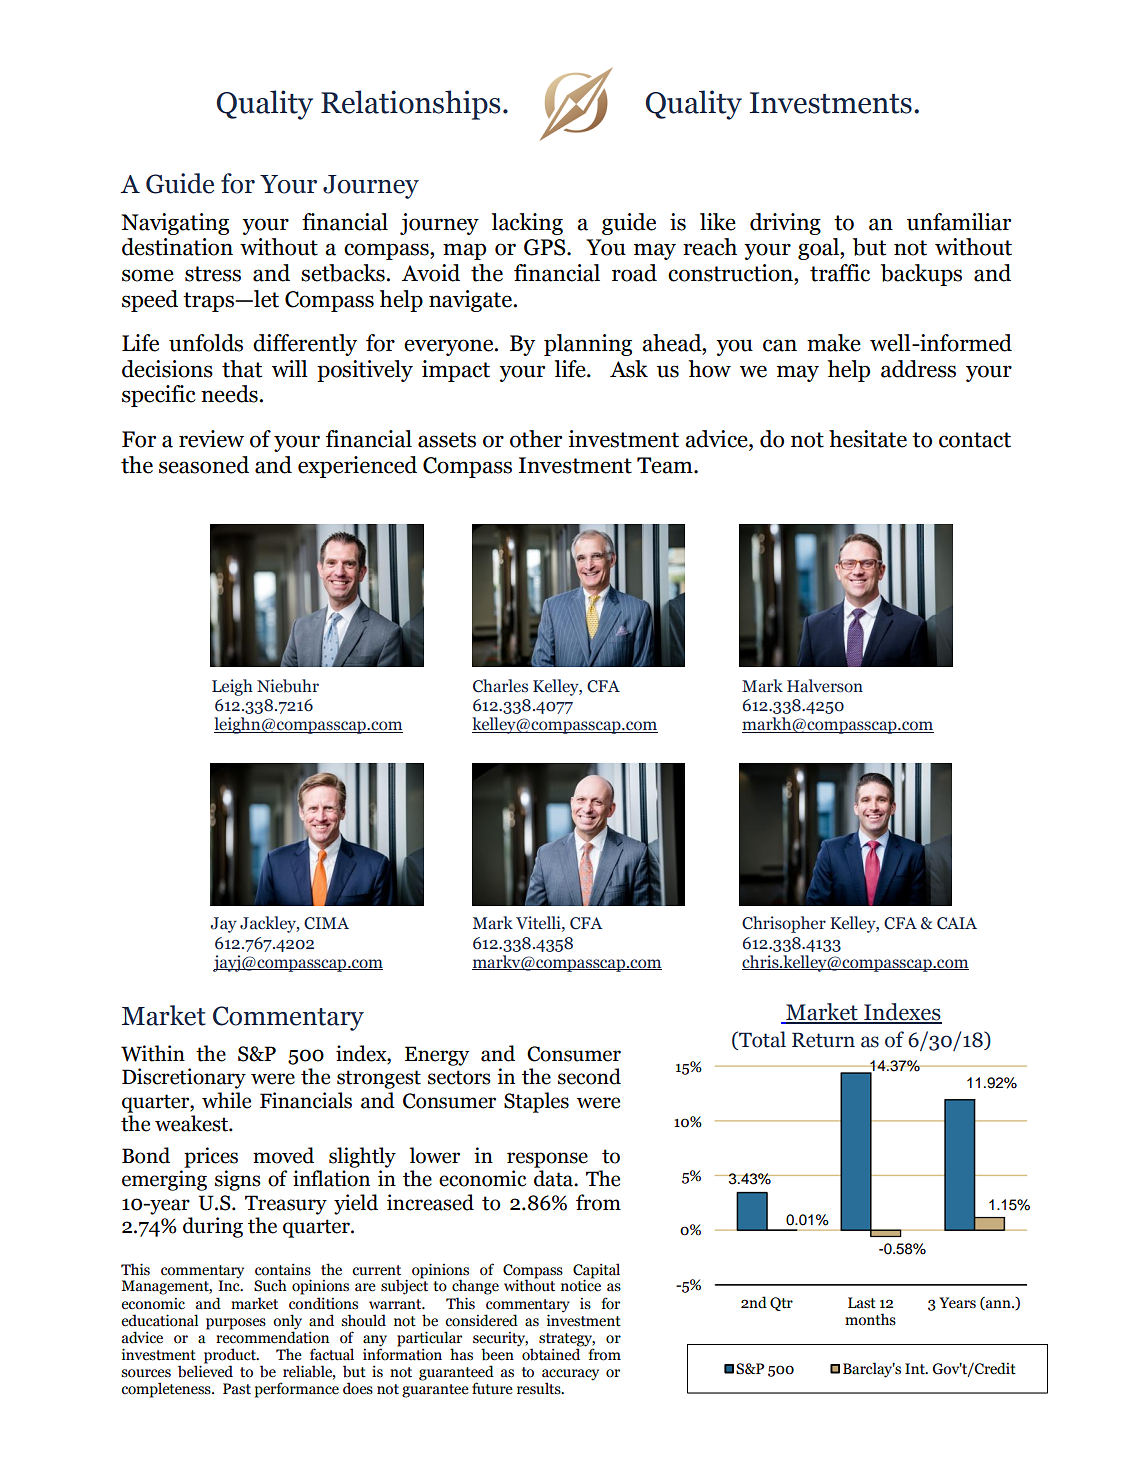 Image resolution: width=1147 pixels, height=1484 pixels. Describe the element at coordinates (589, 1076) in the page. I see `second` at that location.
